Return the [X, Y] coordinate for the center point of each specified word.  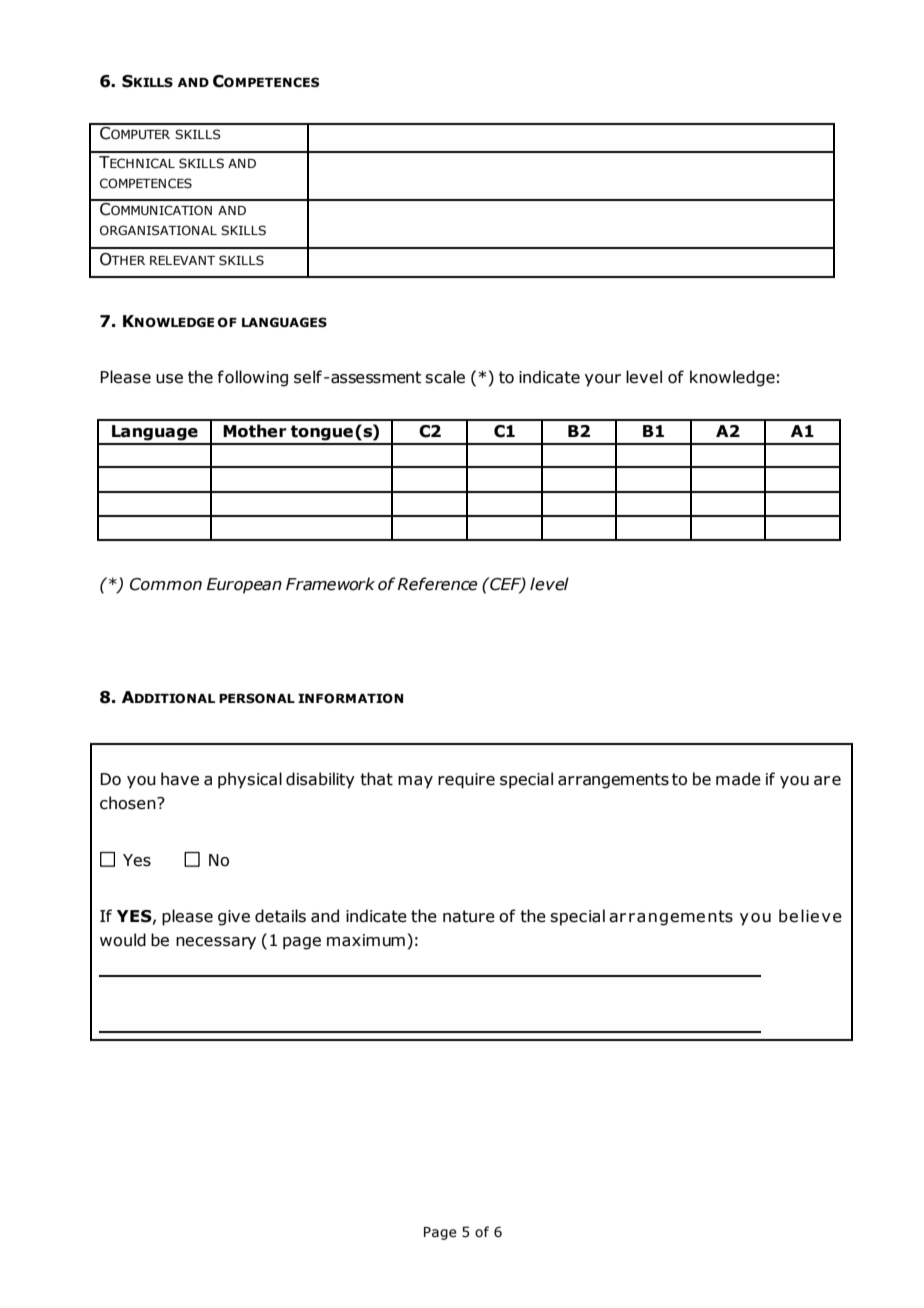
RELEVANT [182, 260]
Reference [438, 584]
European [244, 586]
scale [445, 377]
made [738, 779]
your [603, 380]
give [234, 918]
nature [469, 916]
